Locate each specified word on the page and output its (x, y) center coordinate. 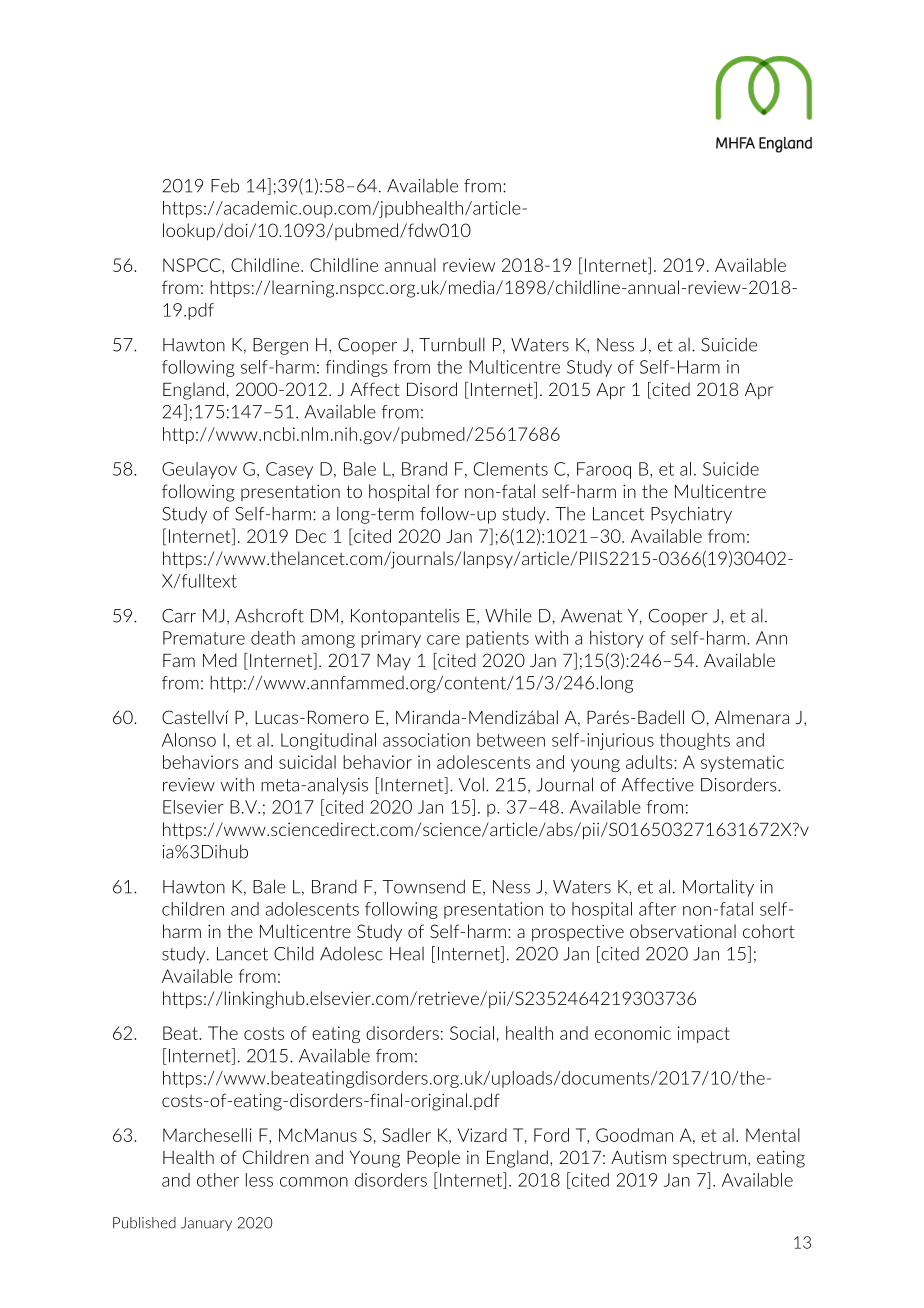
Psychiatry (691, 515)
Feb (225, 185)
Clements (511, 469)
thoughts (695, 741)
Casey (289, 470)
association (426, 740)
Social (472, 1033)
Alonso (189, 740)
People (433, 1159)
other (218, 1180)
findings (357, 368)
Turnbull (452, 344)
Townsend (424, 886)
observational (683, 931)
